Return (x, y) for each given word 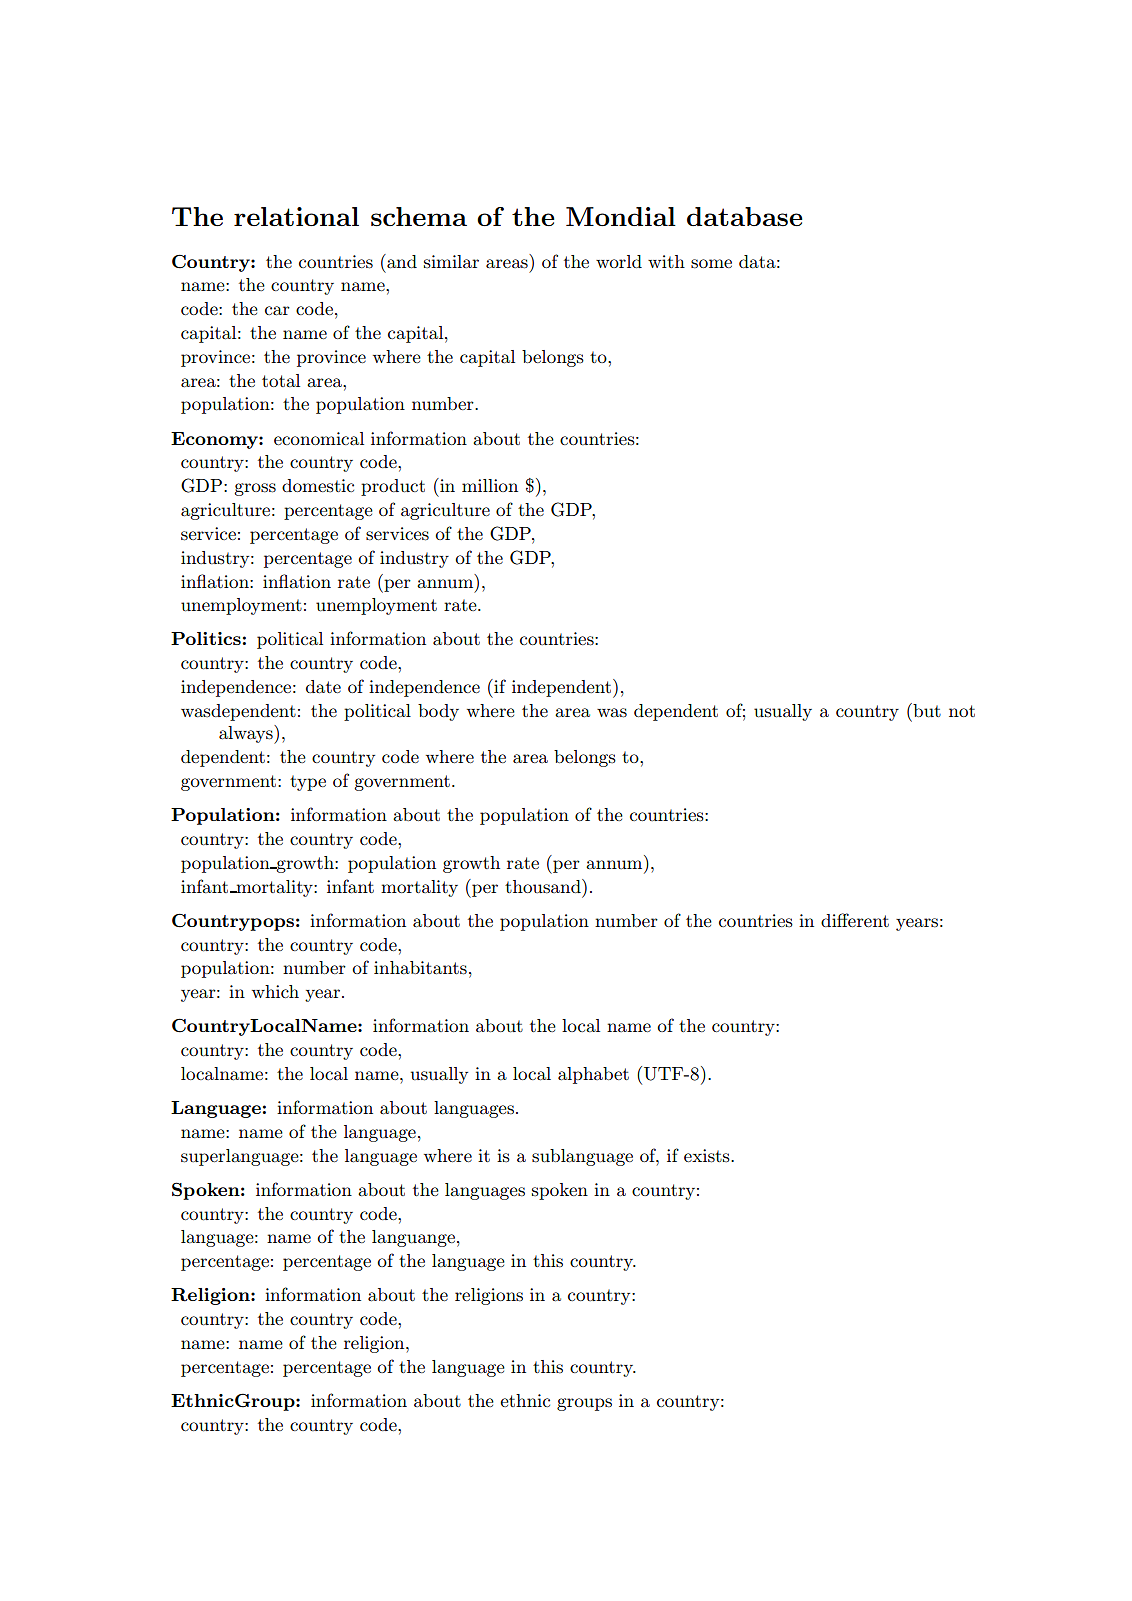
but (926, 710)
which (275, 991)
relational (296, 216)
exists (708, 1156)
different (855, 920)
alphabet (593, 1075)
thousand (544, 886)
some (711, 264)
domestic (318, 486)
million (490, 485)
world (619, 261)
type (308, 783)
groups (584, 1404)
